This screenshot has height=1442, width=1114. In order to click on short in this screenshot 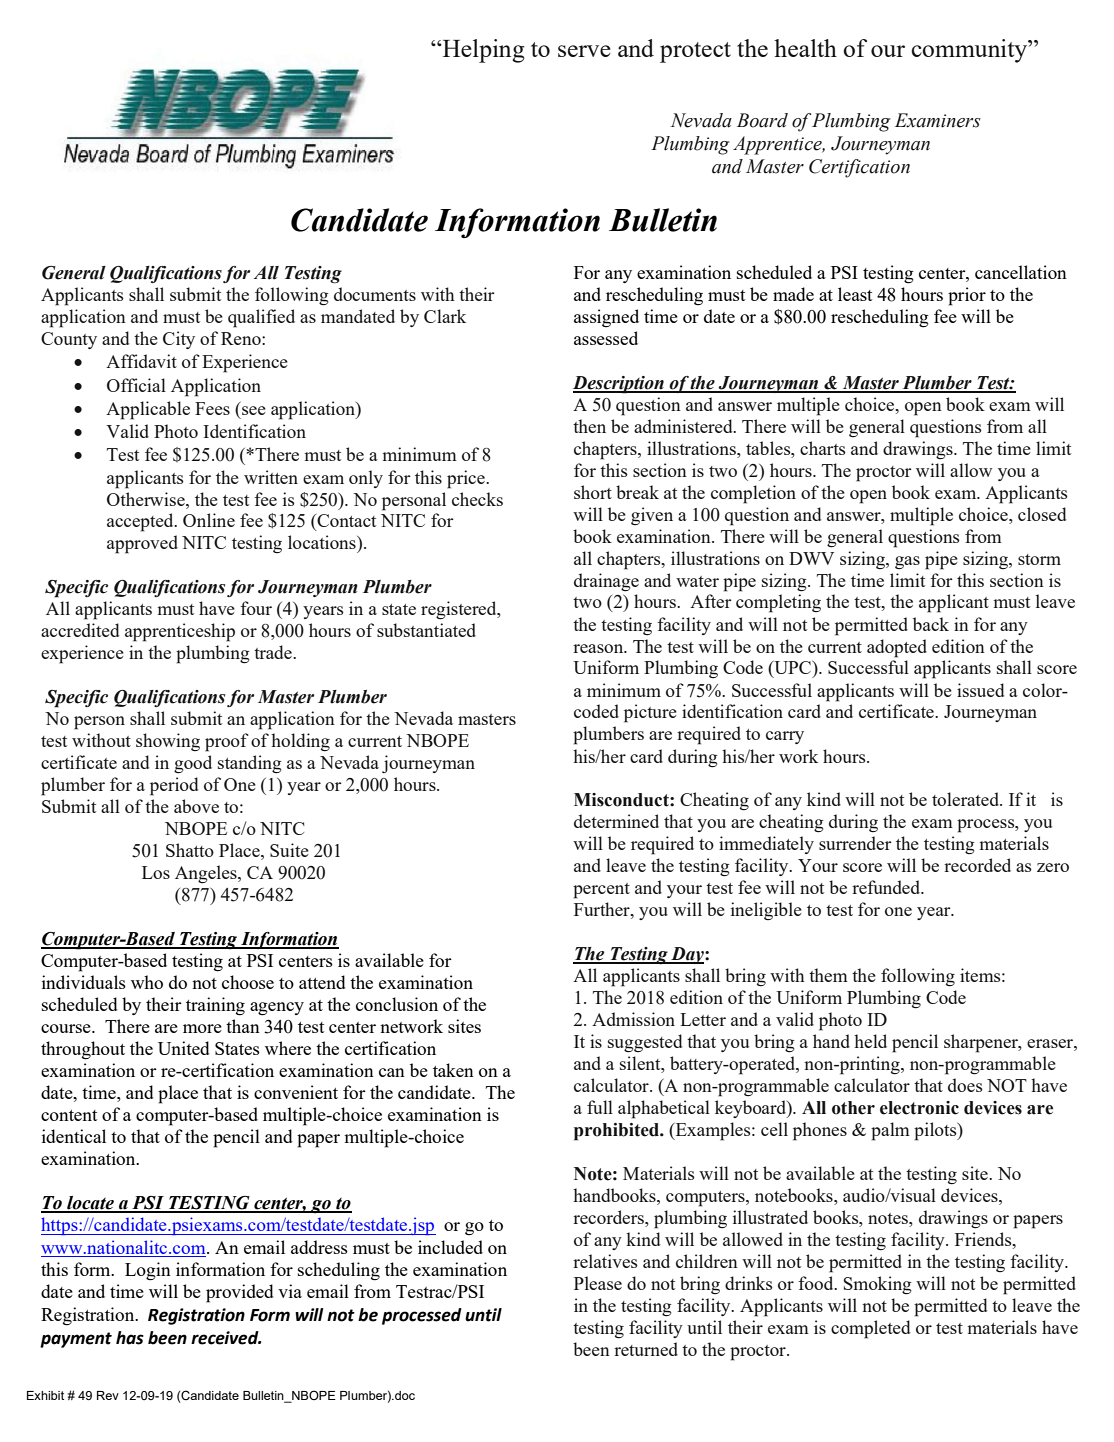, I will do `click(593, 492)`.
